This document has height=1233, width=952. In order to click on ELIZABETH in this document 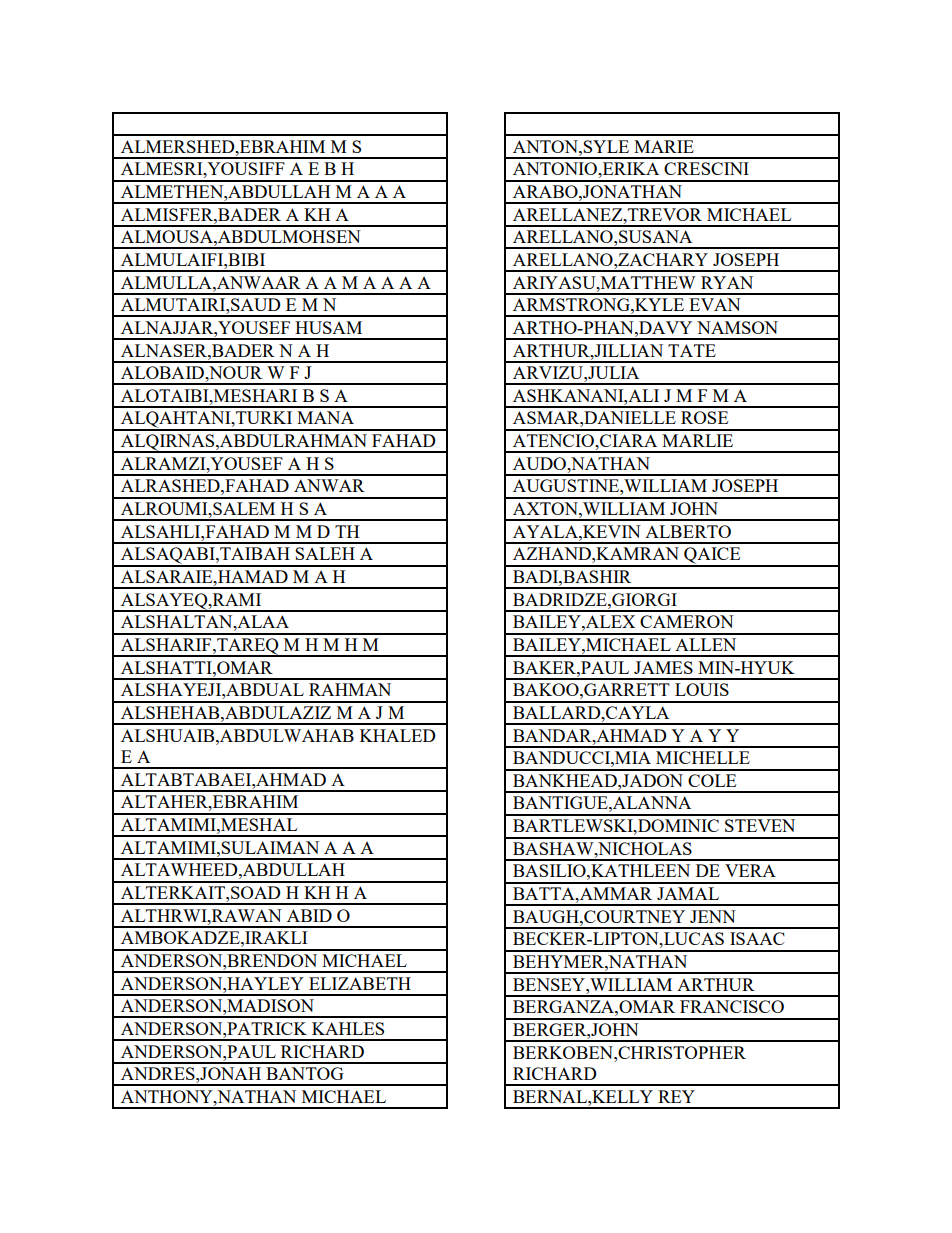, I will do `click(360, 983)`.
